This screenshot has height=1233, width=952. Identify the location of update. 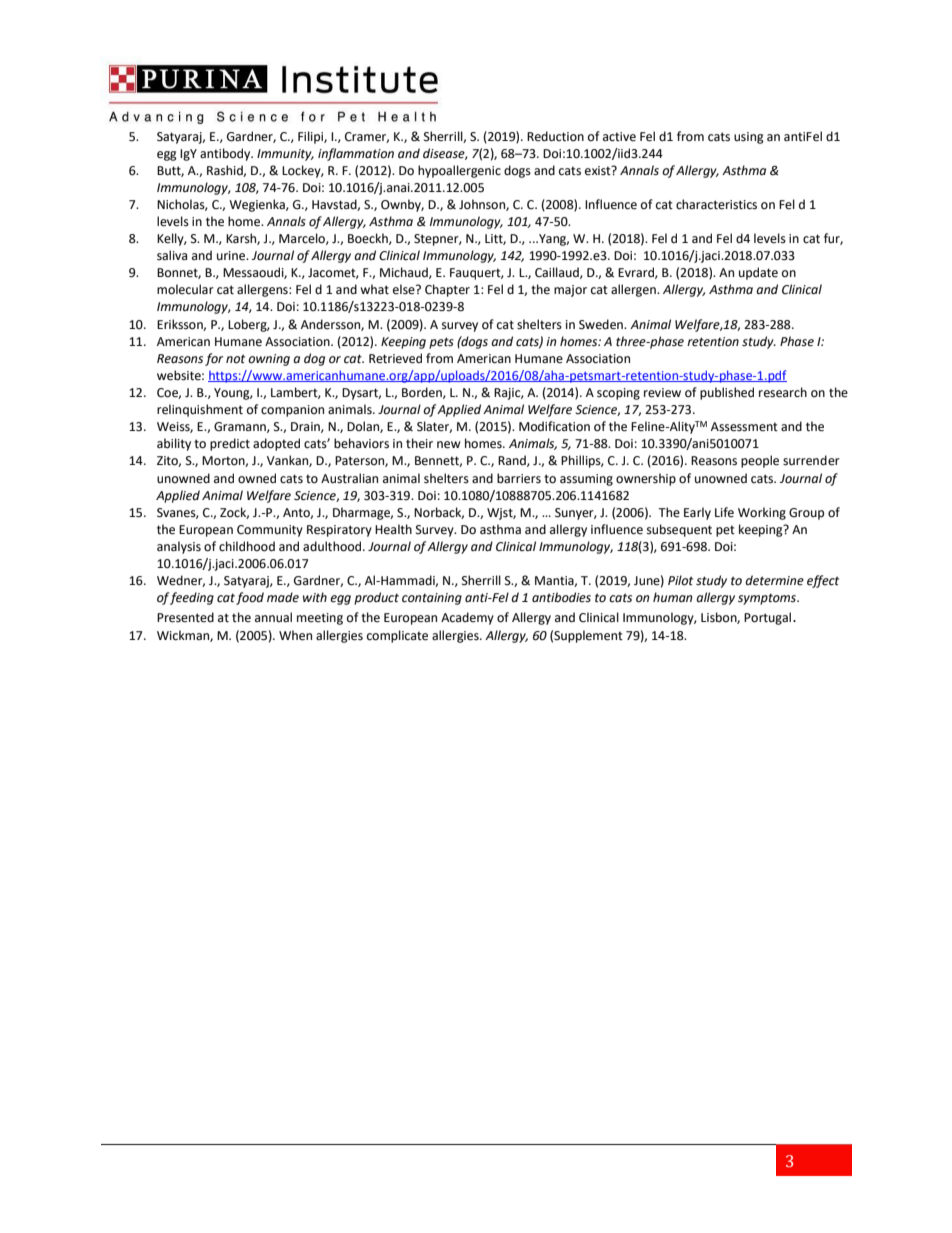
(758, 273).
